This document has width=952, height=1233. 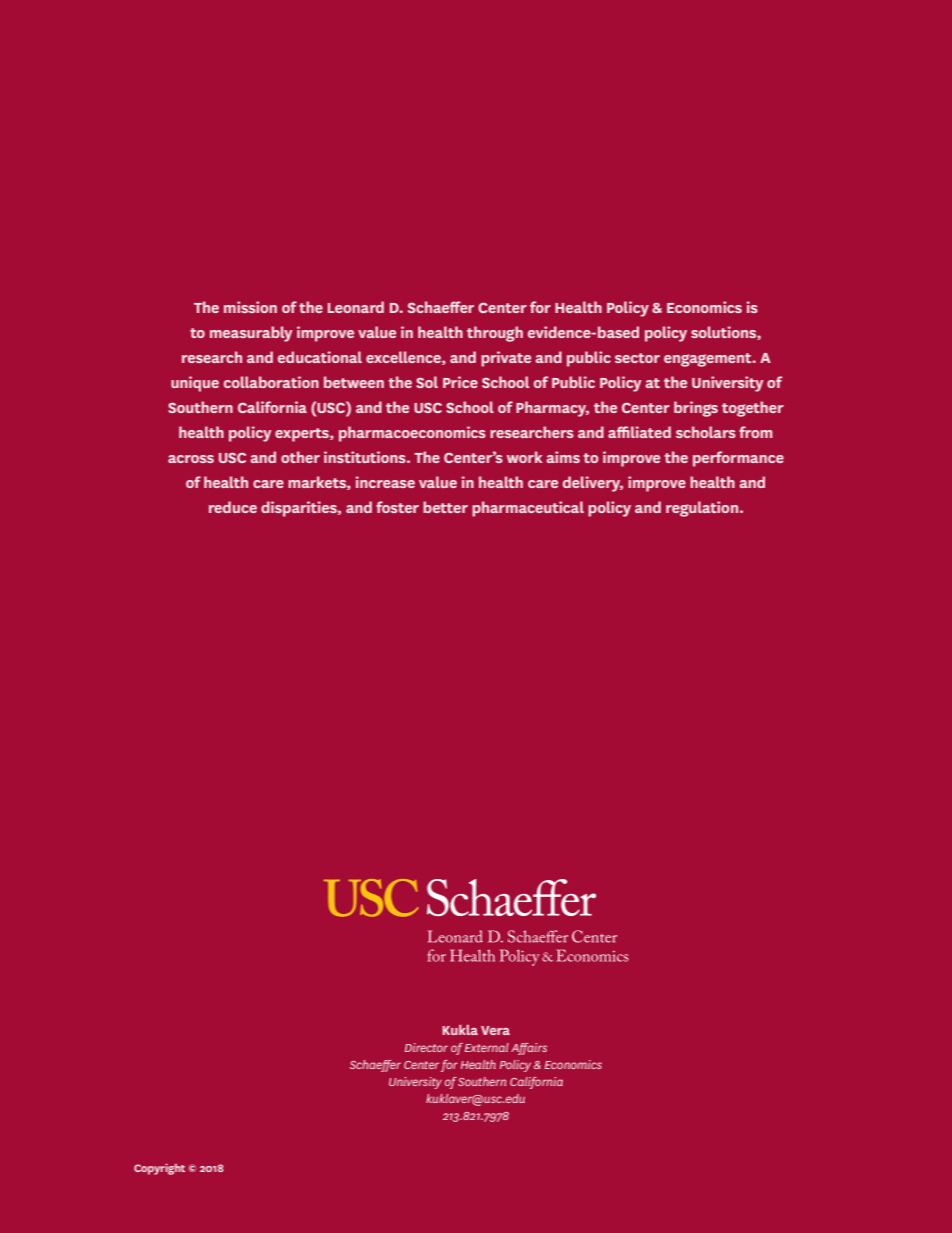 What do you see at coordinates (702, 509) in the document?
I see `regulation` at bounding box center [702, 509].
